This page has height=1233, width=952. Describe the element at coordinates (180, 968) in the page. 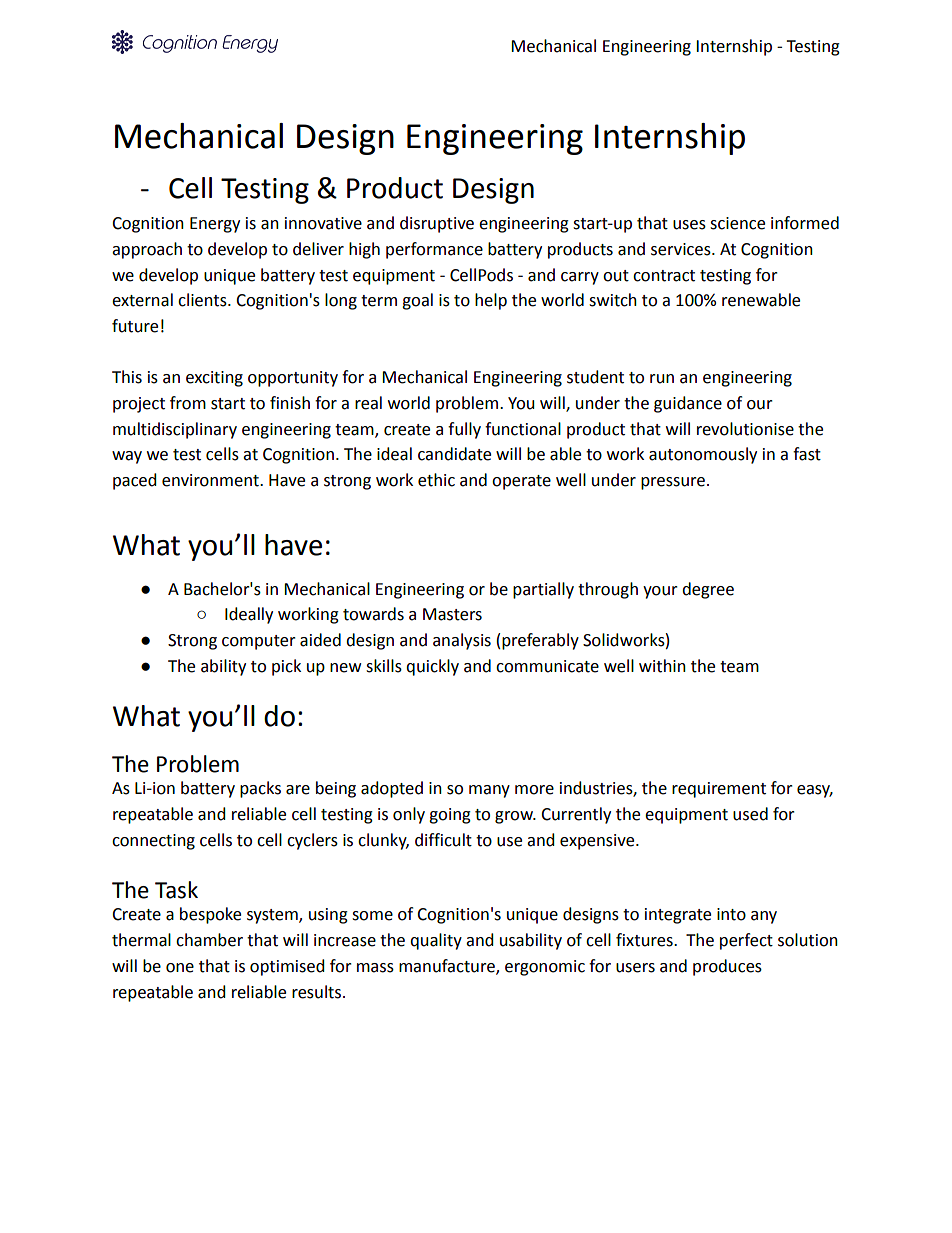

I see `one` at that location.
